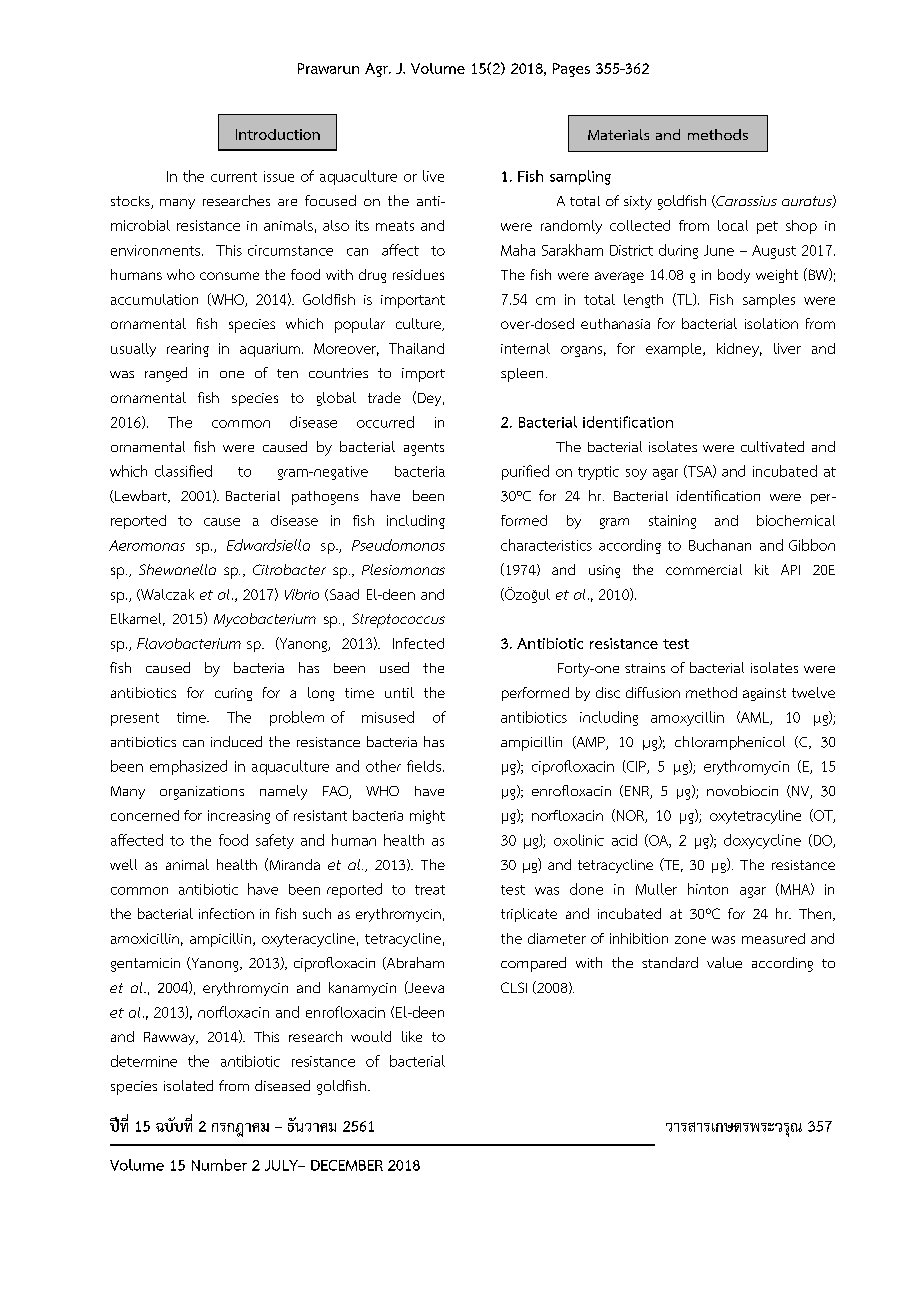 This document has height=1308, width=924. What do you see at coordinates (265, 620) in the document?
I see `Mycobacterium` at bounding box center [265, 620].
